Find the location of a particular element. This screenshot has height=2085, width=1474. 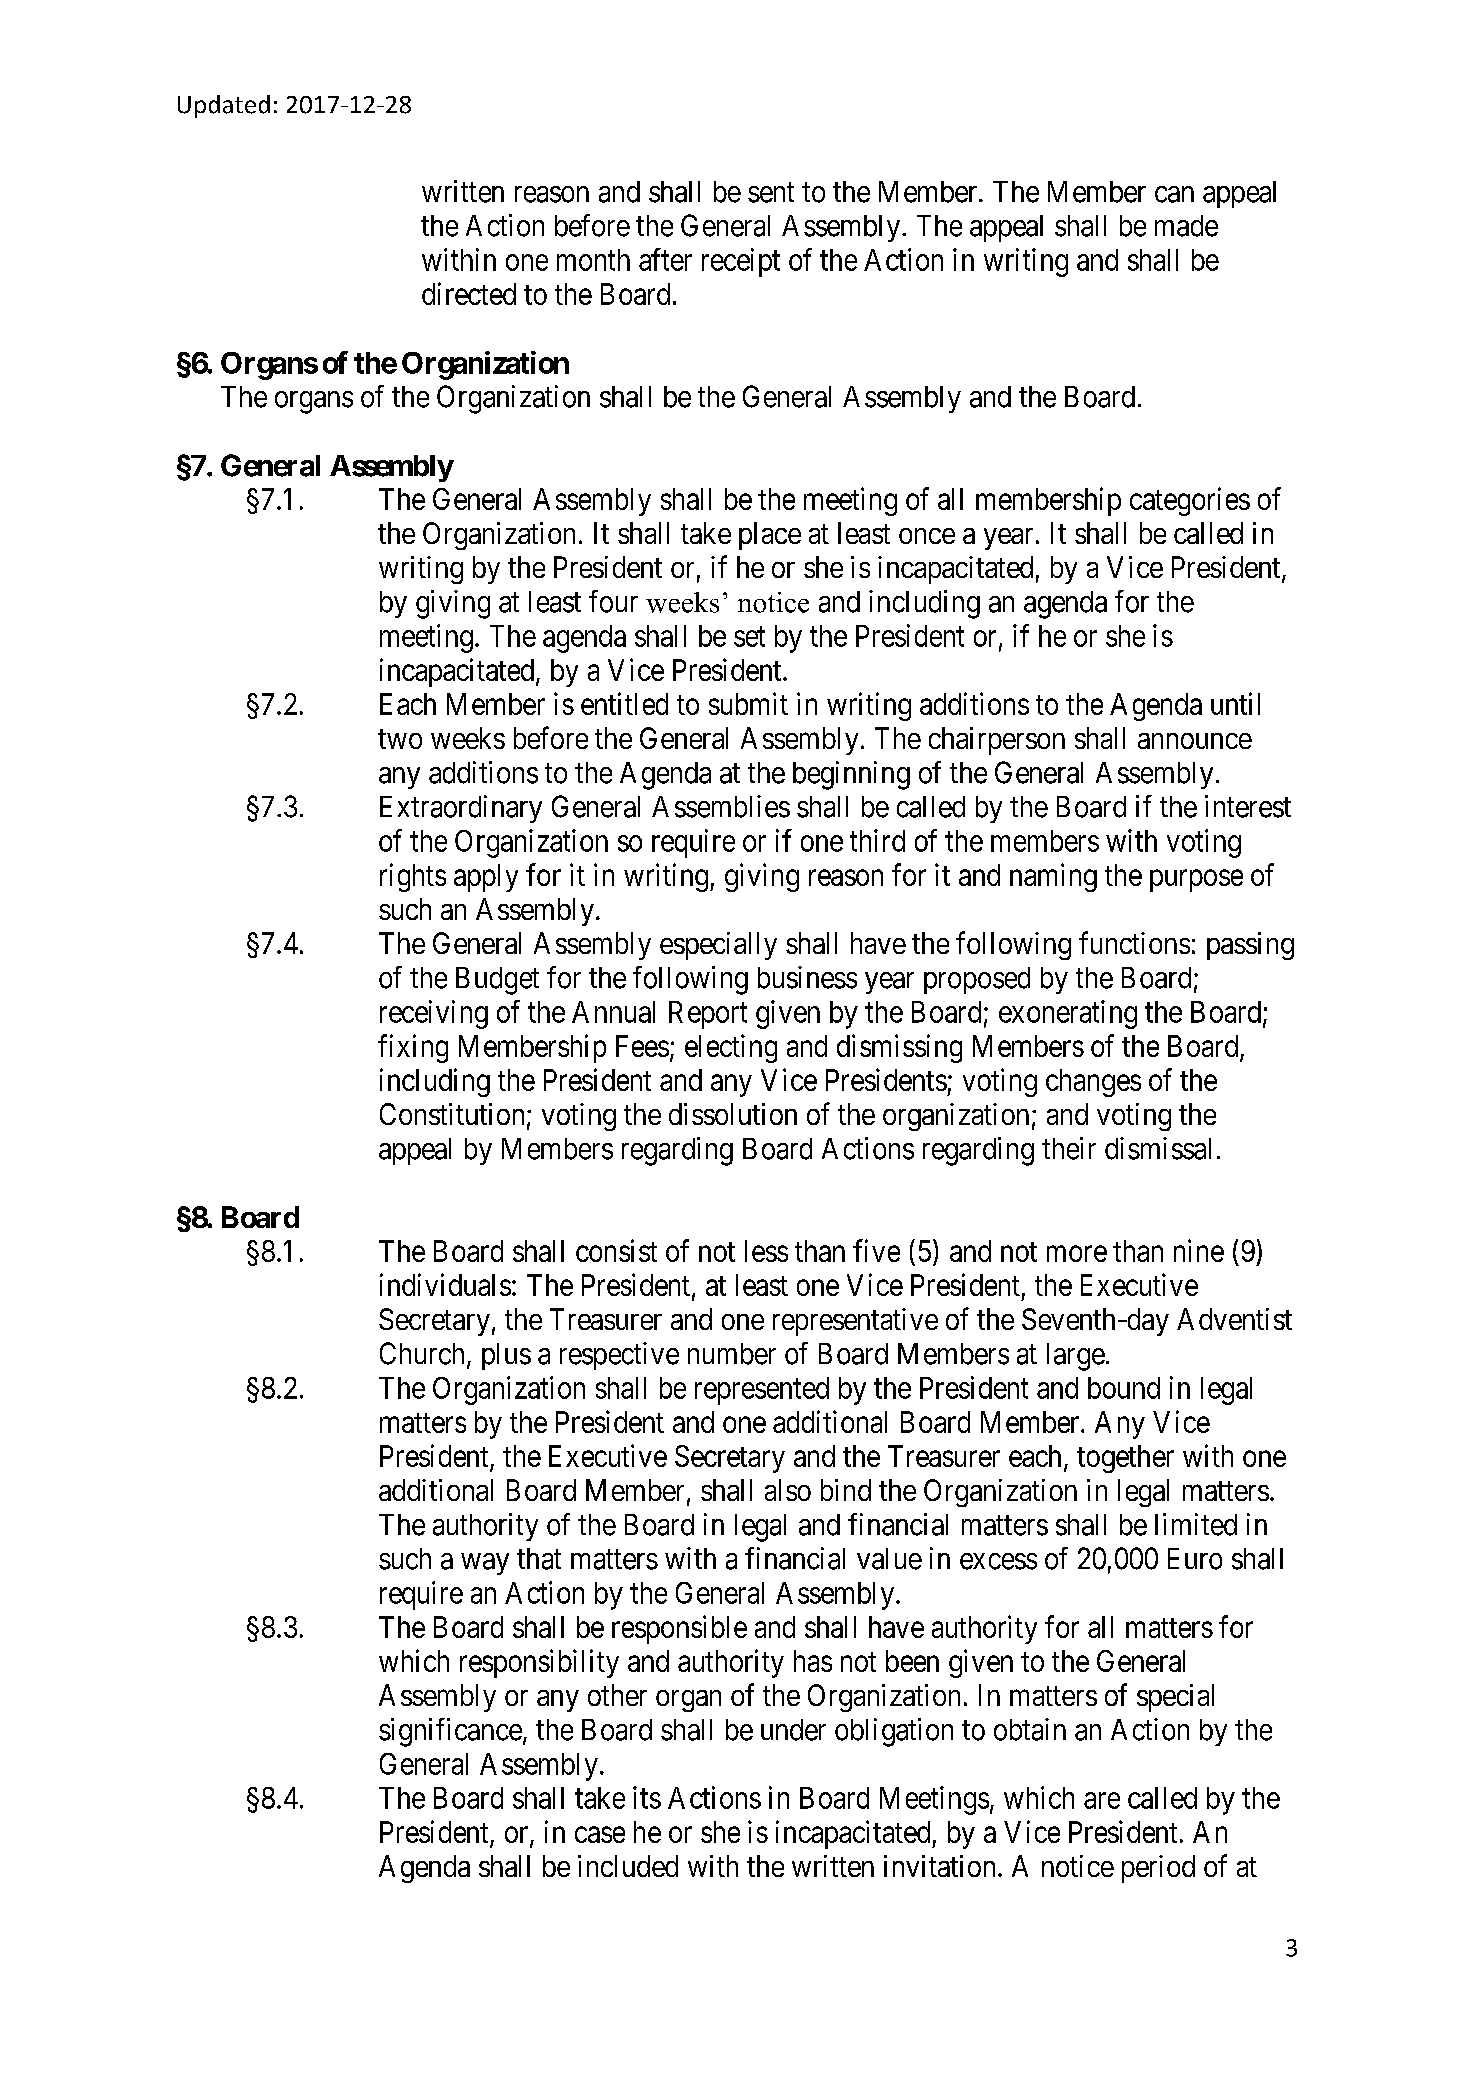

less is located at coordinates (766, 1251).
